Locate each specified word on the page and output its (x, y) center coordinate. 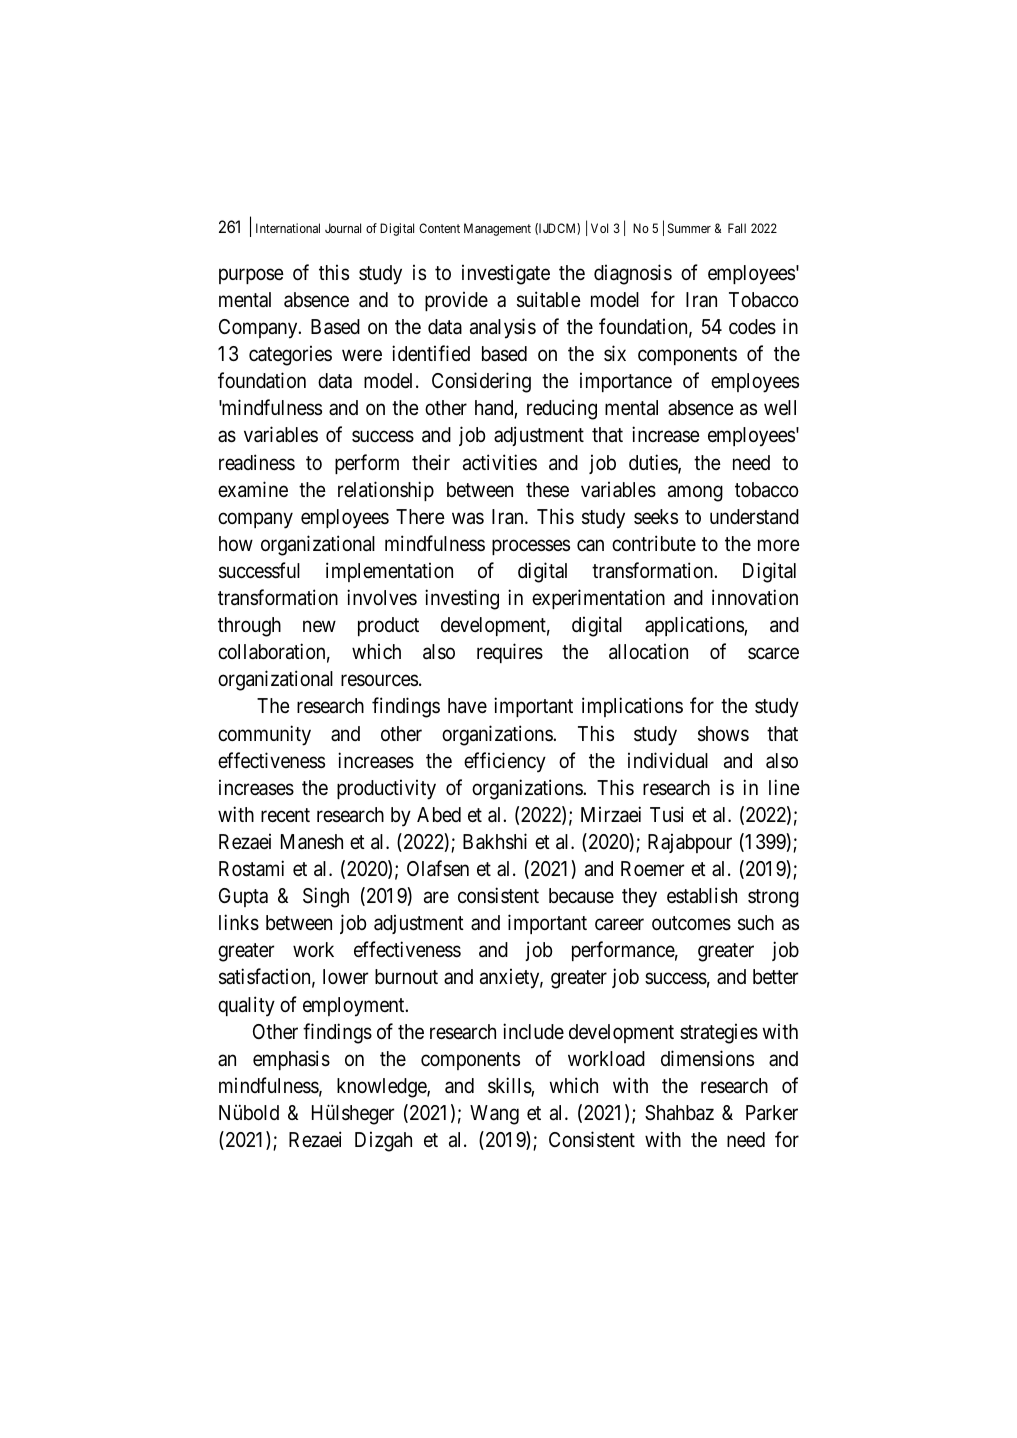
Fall (737, 228)
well (780, 407)
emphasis (291, 1060)
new (319, 626)
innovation (755, 597)
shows (723, 734)
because (581, 896)
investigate (506, 274)
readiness (257, 462)
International (288, 228)
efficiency (505, 762)
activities (500, 462)
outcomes (691, 924)
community (264, 735)
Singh (326, 897)
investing (462, 599)
